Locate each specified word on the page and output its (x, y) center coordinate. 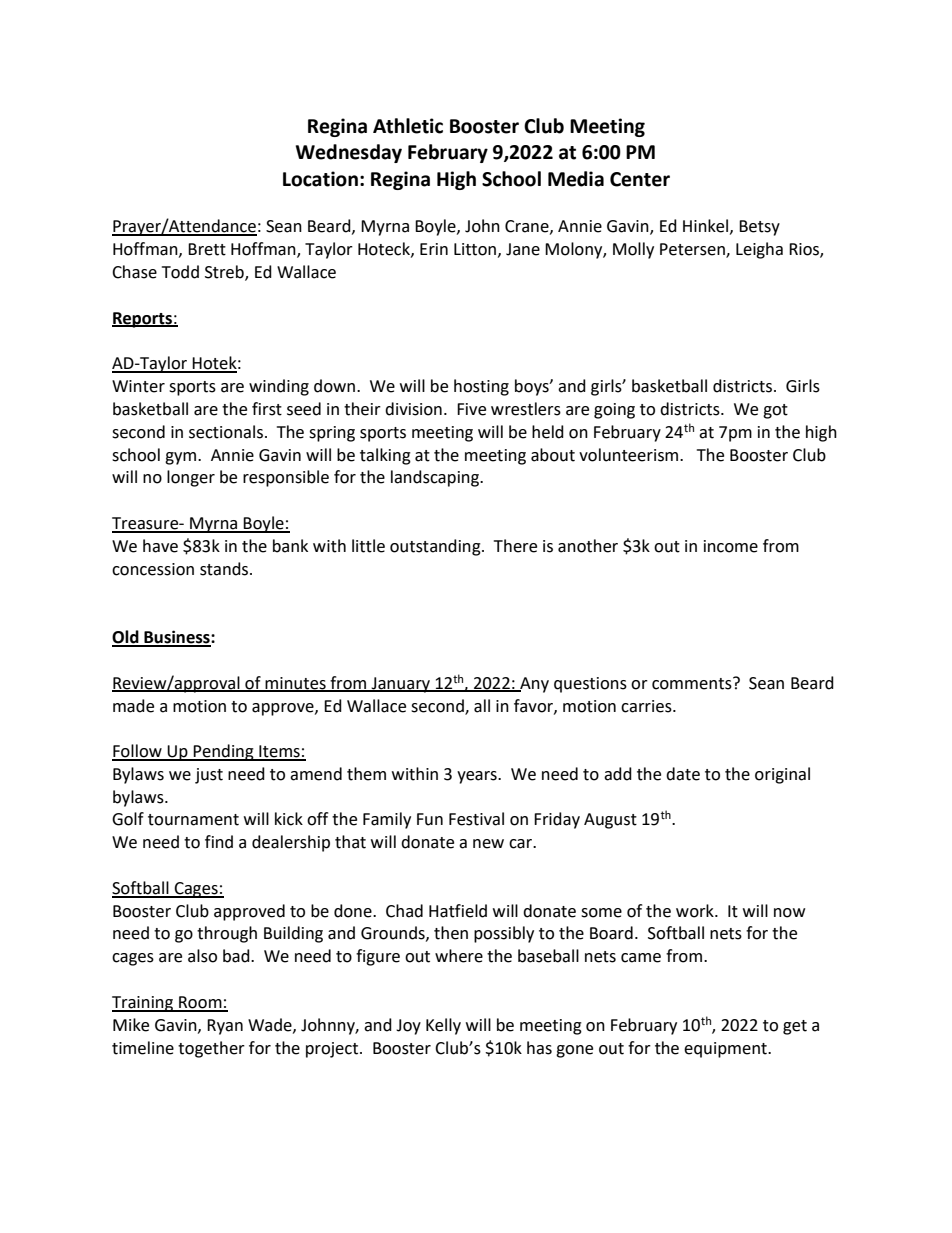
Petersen (693, 250)
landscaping (436, 478)
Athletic (408, 126)
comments (693, 683)
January (401, 685)
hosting (481, 387)
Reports (143, 320)
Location (320, 179)
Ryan (225, 1027)
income (731, 546)
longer (191, 478)
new (488, 844)
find (219, 842)
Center (640, 179)
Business (177, 638)
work (696, 911)
